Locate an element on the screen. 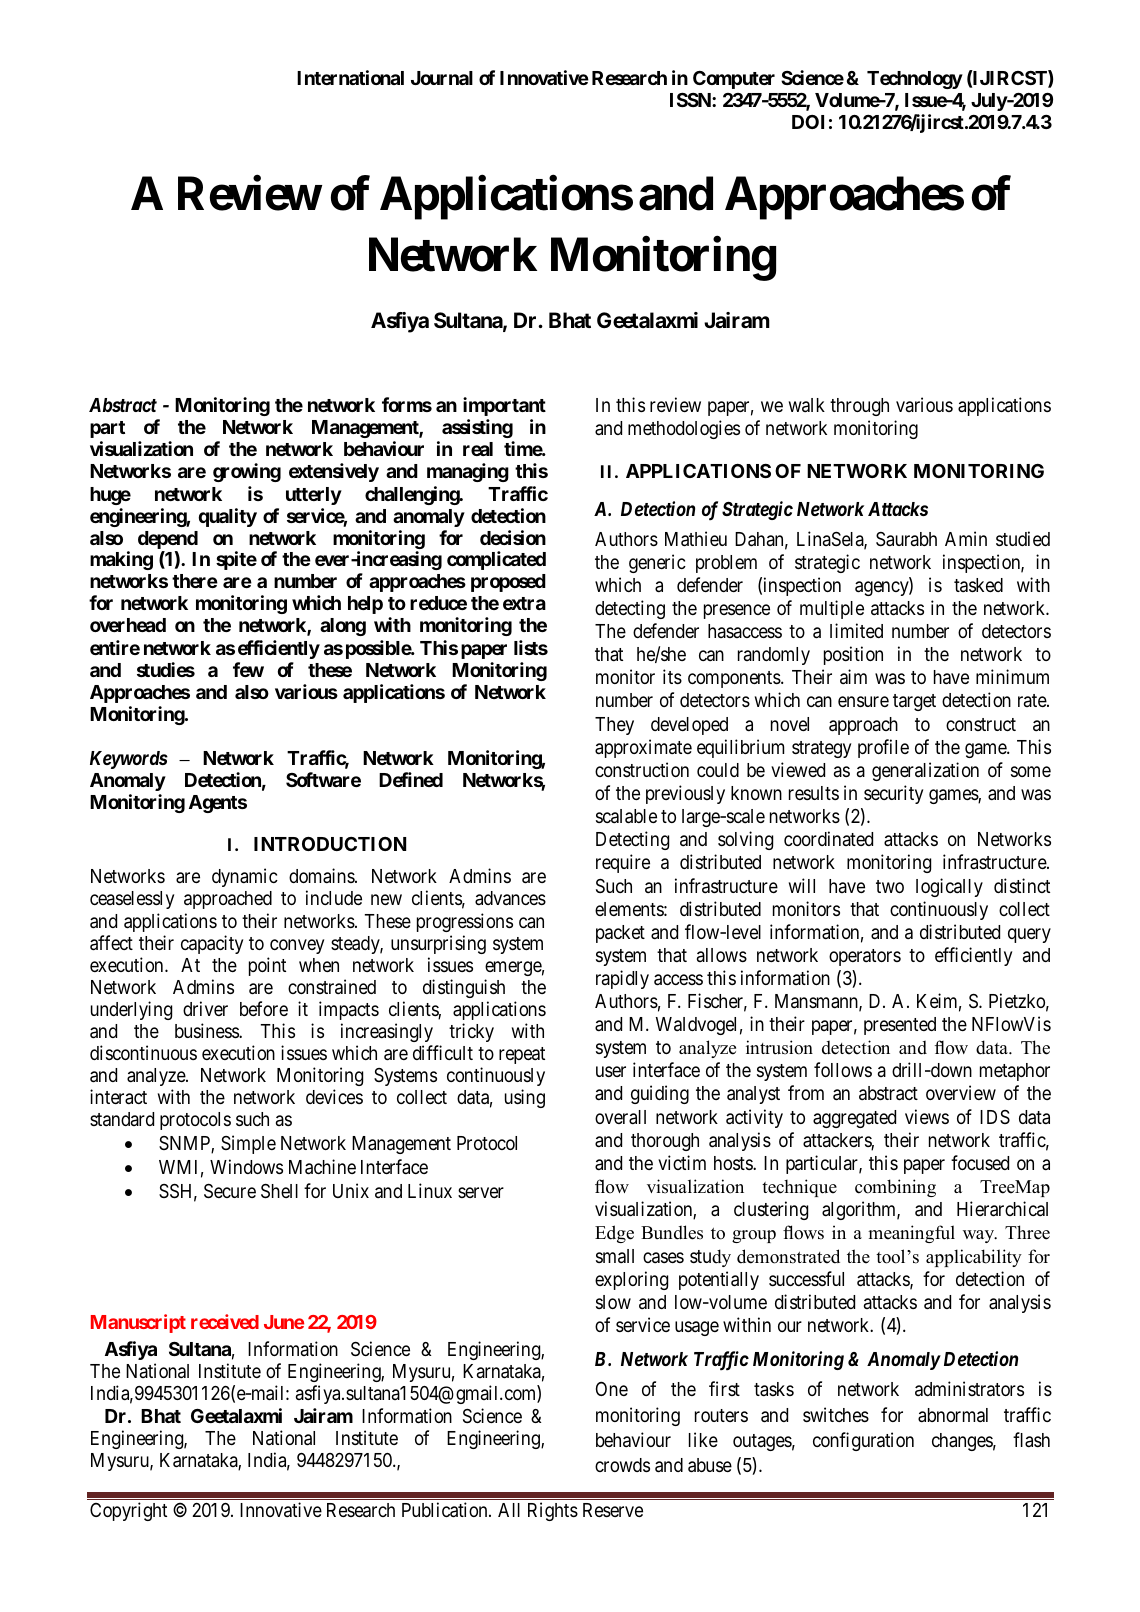  ISSN is located at coordinates (691, 99).
